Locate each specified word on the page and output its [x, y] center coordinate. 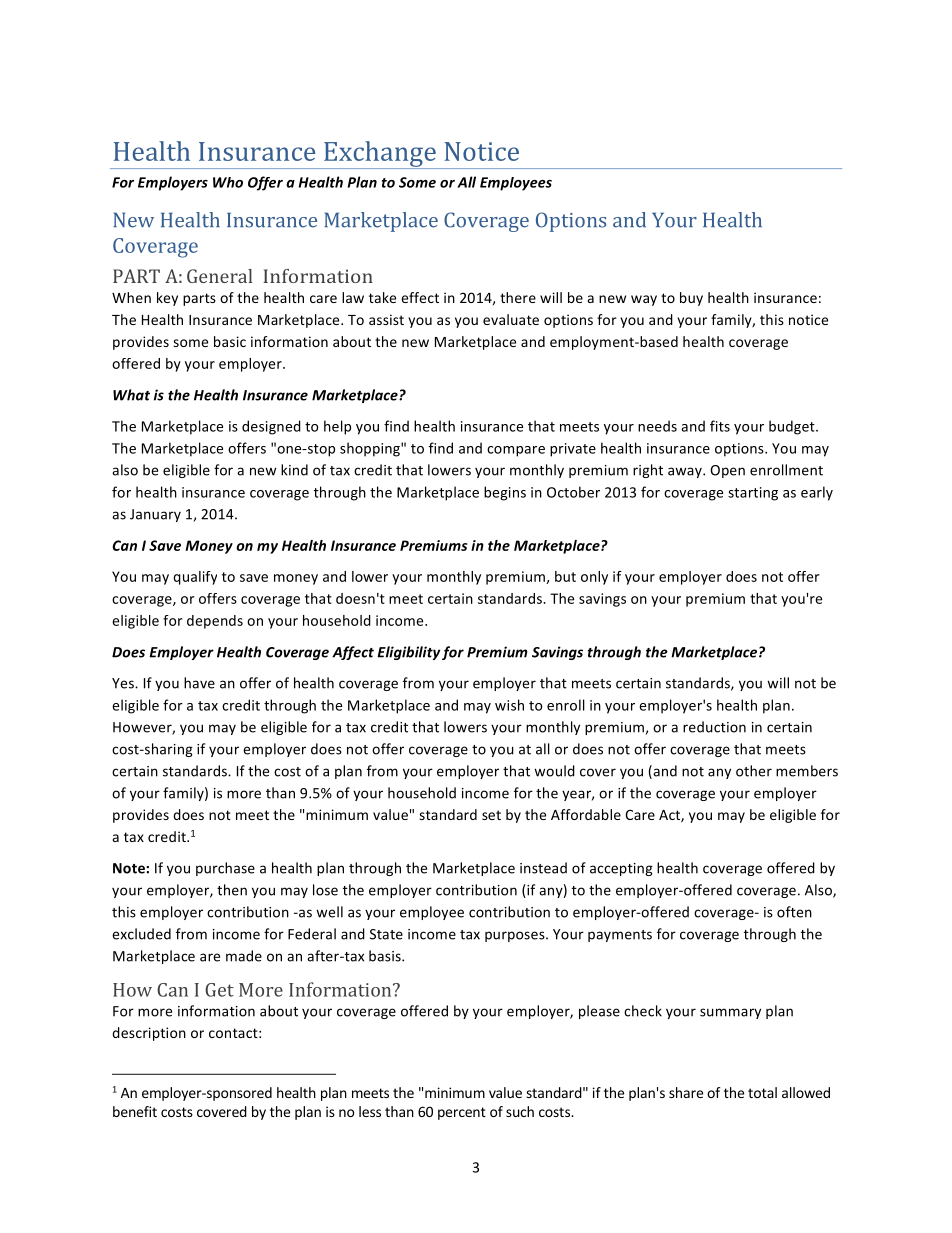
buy [691, 299]
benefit [135, 1111]
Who [228, 182]
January [155, 515]
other [754, 771]
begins [505, 493]
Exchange [380, 155]
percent [462, 1113]
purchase [225, 869]
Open [727, 471]
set [491, 815]
